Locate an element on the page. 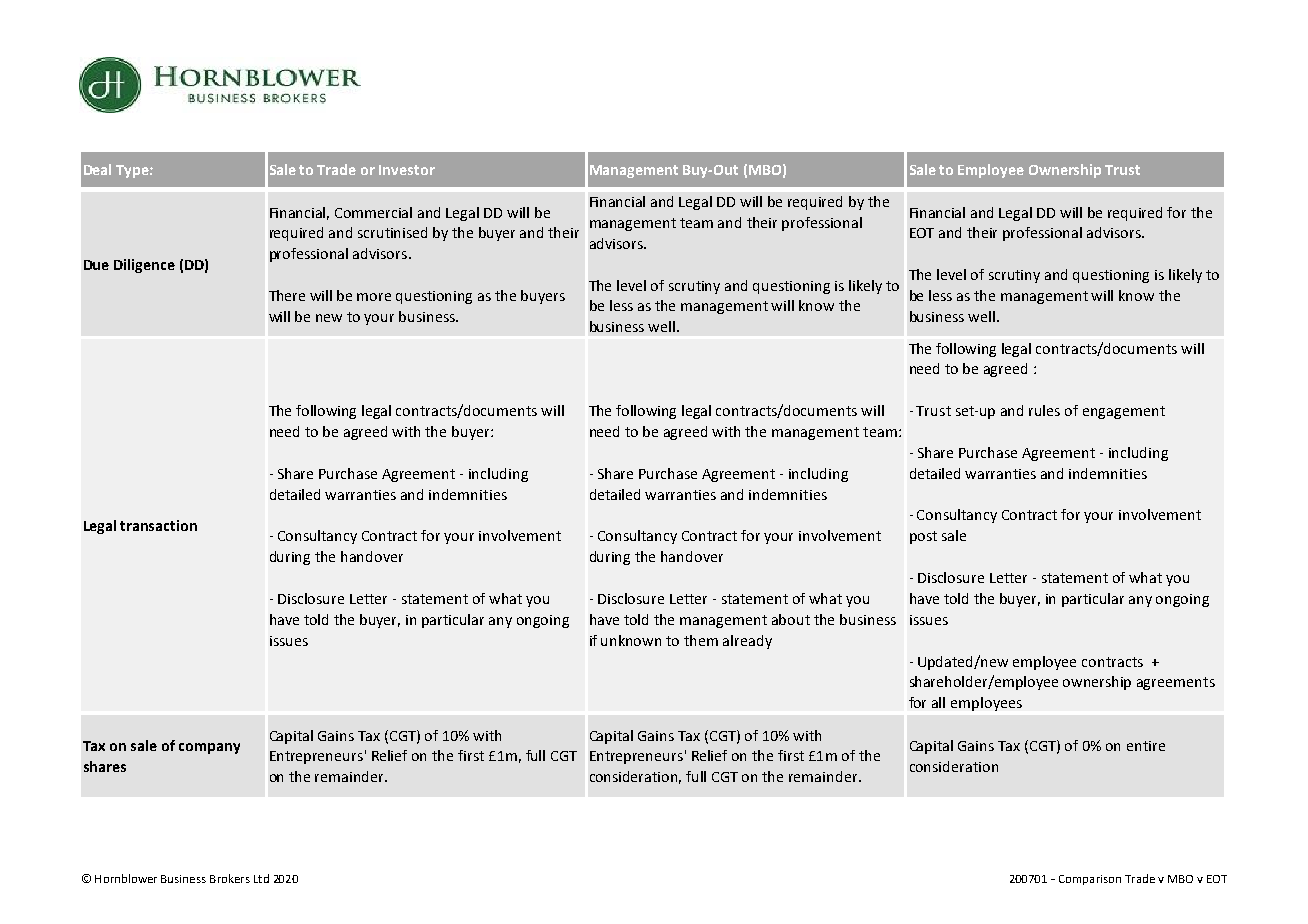  scrutinised is located at coordinates (392, 232).
